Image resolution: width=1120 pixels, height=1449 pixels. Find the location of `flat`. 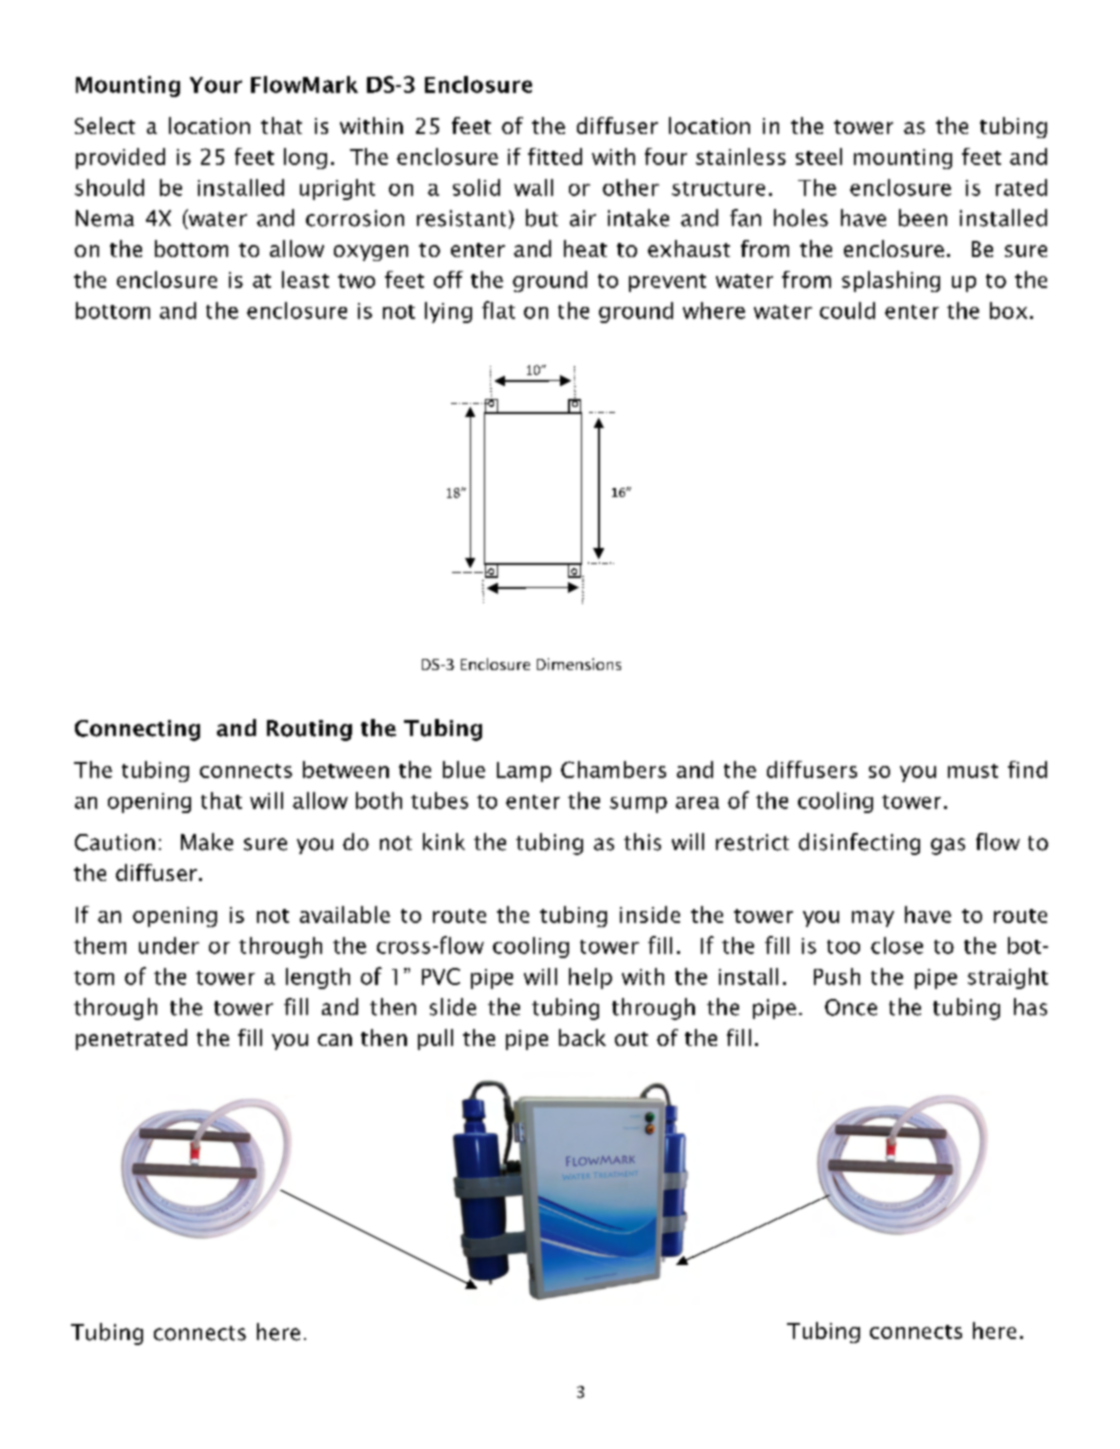

flat is located at coordinates (498, 310).
